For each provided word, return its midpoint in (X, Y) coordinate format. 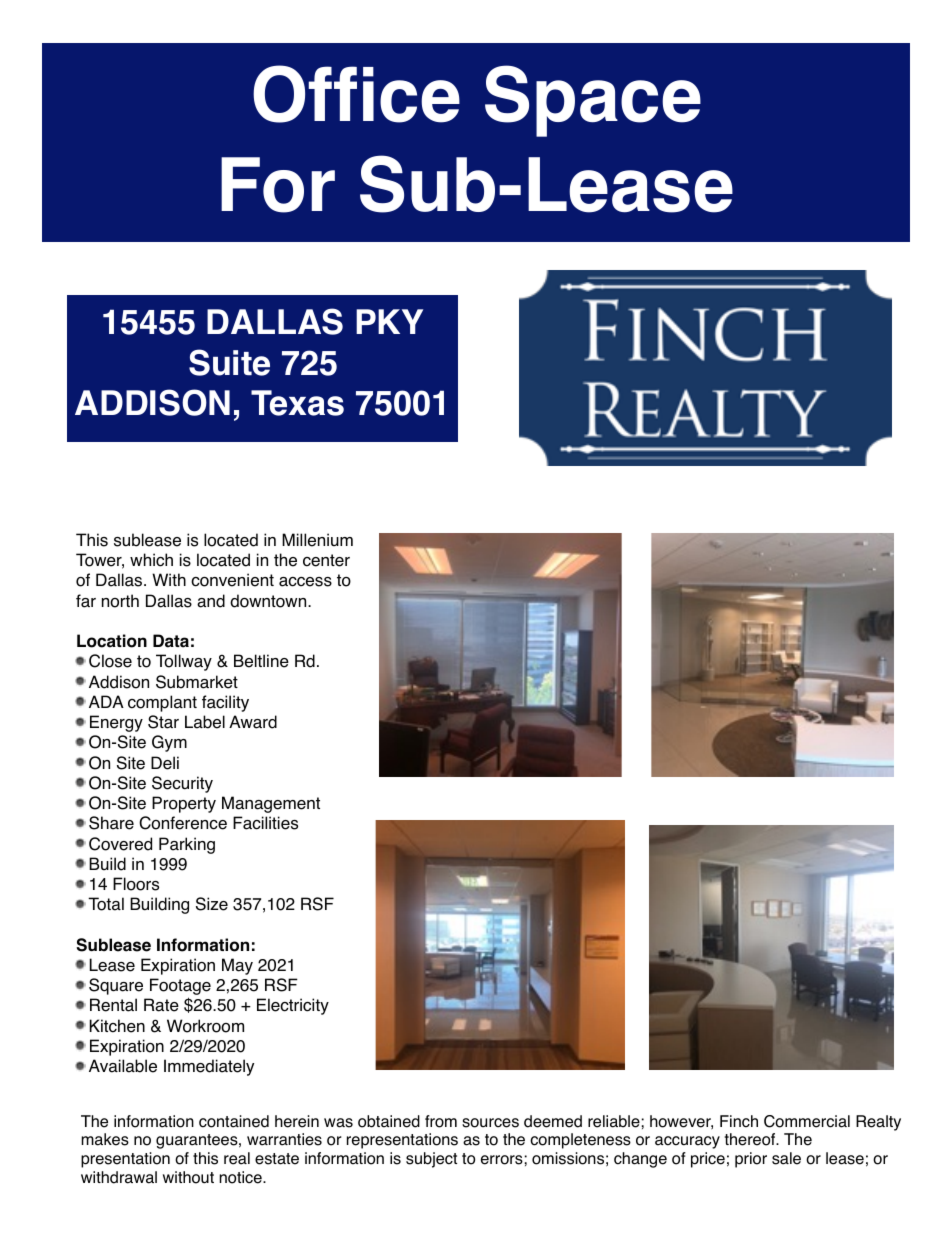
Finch (739, 1121)
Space (593, 101)
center (326, 560)
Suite (229, 362)
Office (356, 94)
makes (105, 1139)
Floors (136, 884)
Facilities (265, 823)
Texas (297, 403)
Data (171, 641)
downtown (269, 601)
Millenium (317, 540)
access (305, 582)
